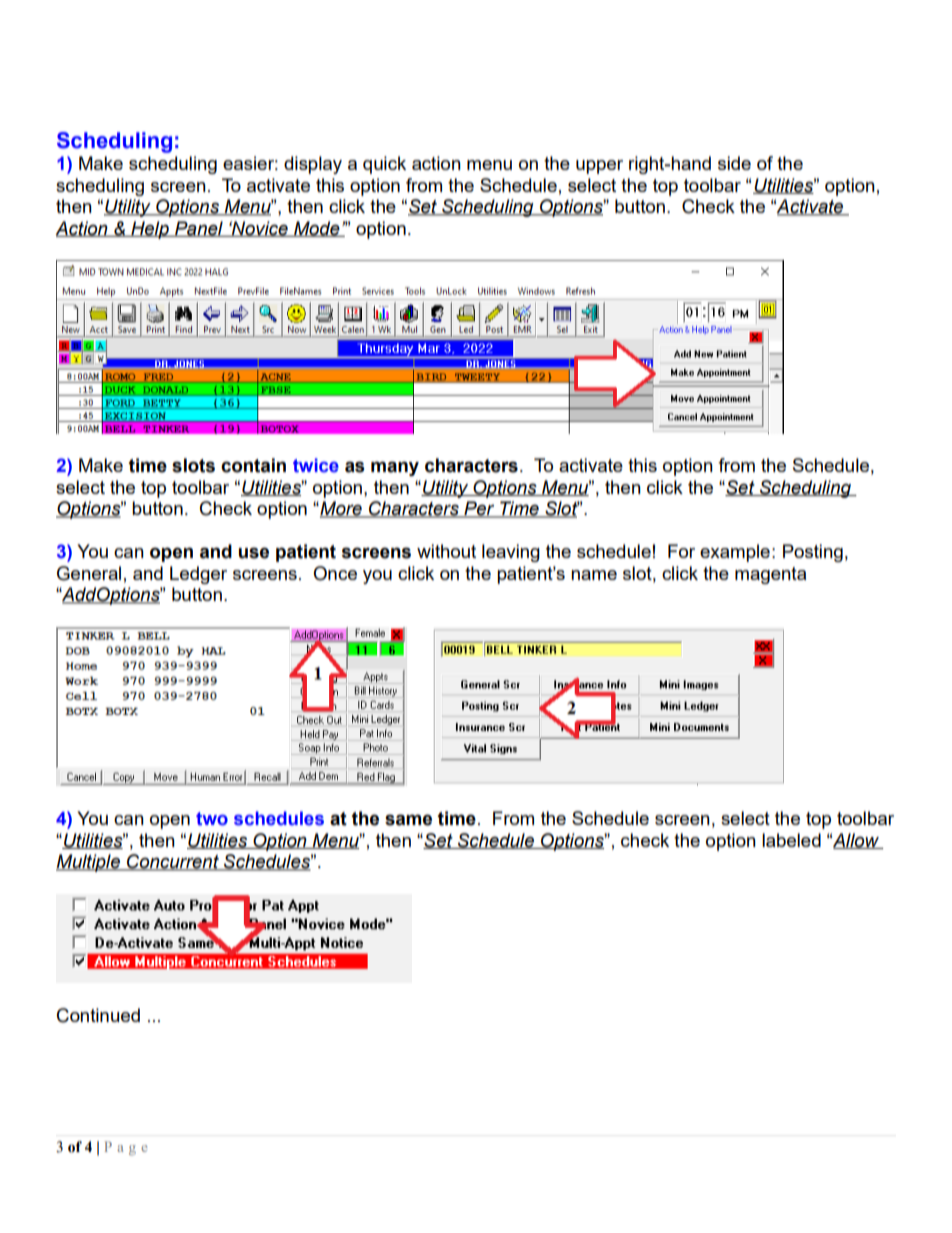 The width and height of the document is (952, 1233). Describe the element at coordinates (735, 553) in the document. I see `example` at that location.
